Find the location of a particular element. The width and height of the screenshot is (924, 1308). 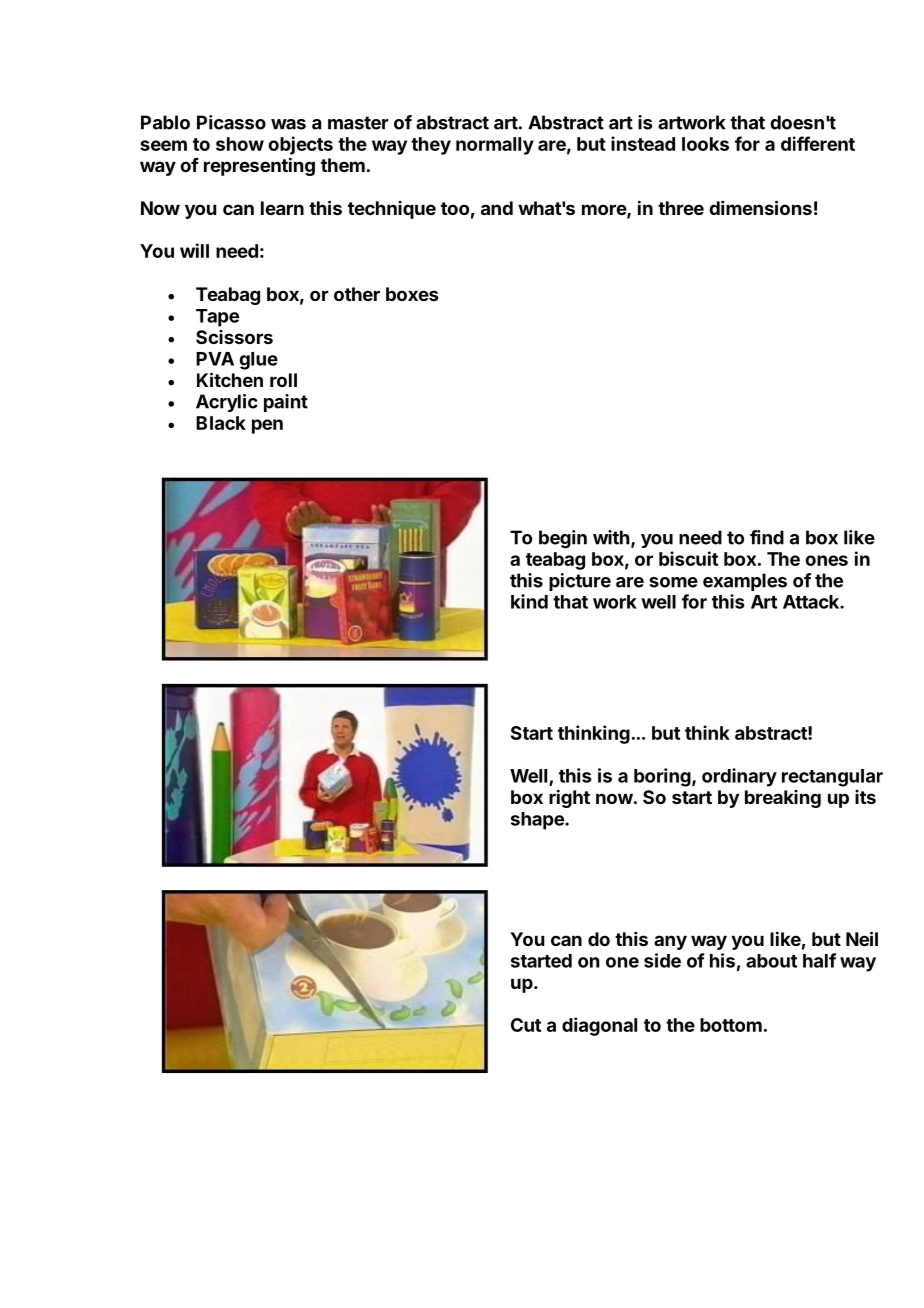

show is located at coordinates (240, 144).
